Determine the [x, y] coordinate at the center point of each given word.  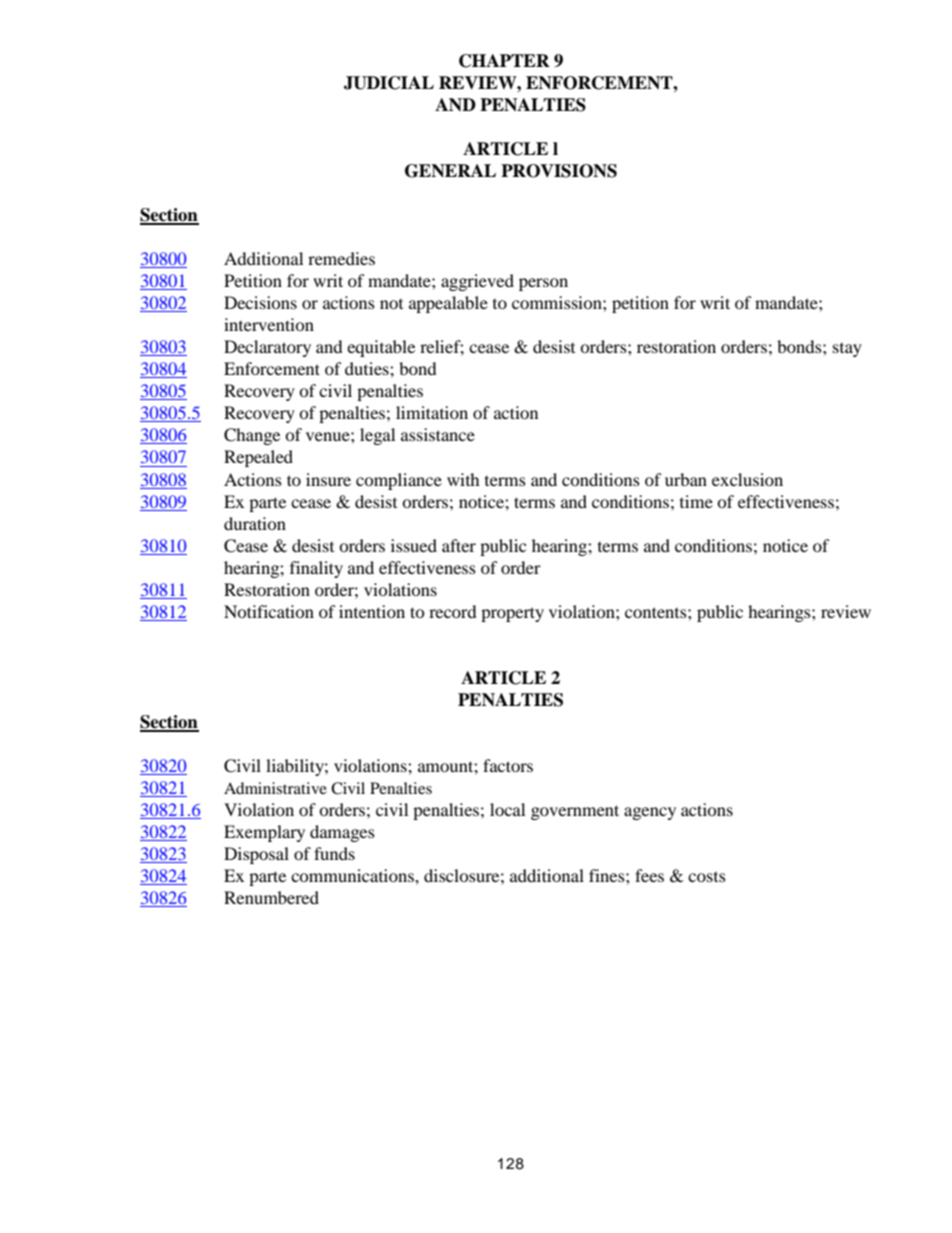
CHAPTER [504, 61]
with [463, 479]
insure [328, 479]
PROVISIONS [559, 171]
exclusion [747, 479]
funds [334, 853]
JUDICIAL [389, 83]
